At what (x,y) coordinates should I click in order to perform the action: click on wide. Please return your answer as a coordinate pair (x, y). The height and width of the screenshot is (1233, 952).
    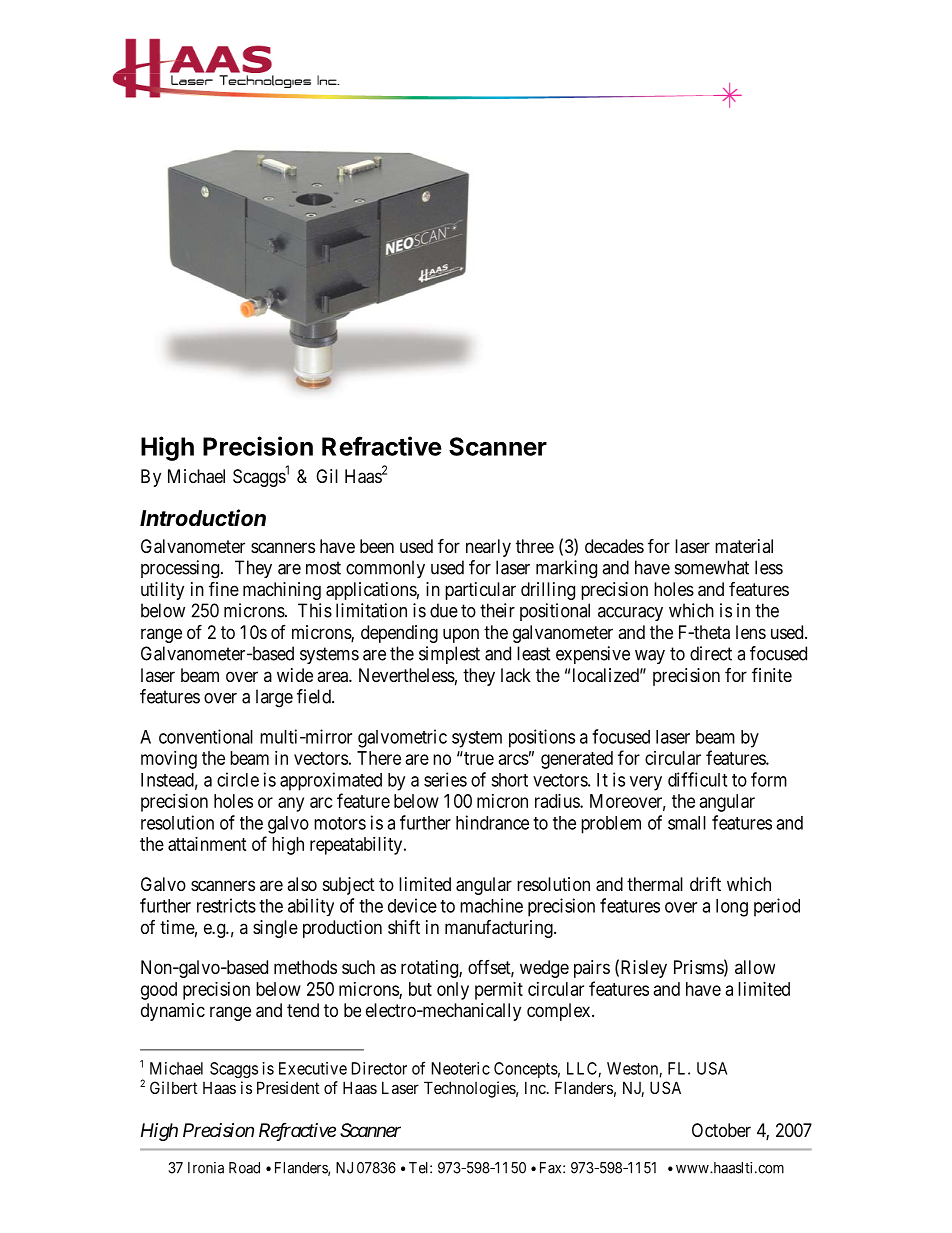
    Looking at the image, I should click on (295, 675).
